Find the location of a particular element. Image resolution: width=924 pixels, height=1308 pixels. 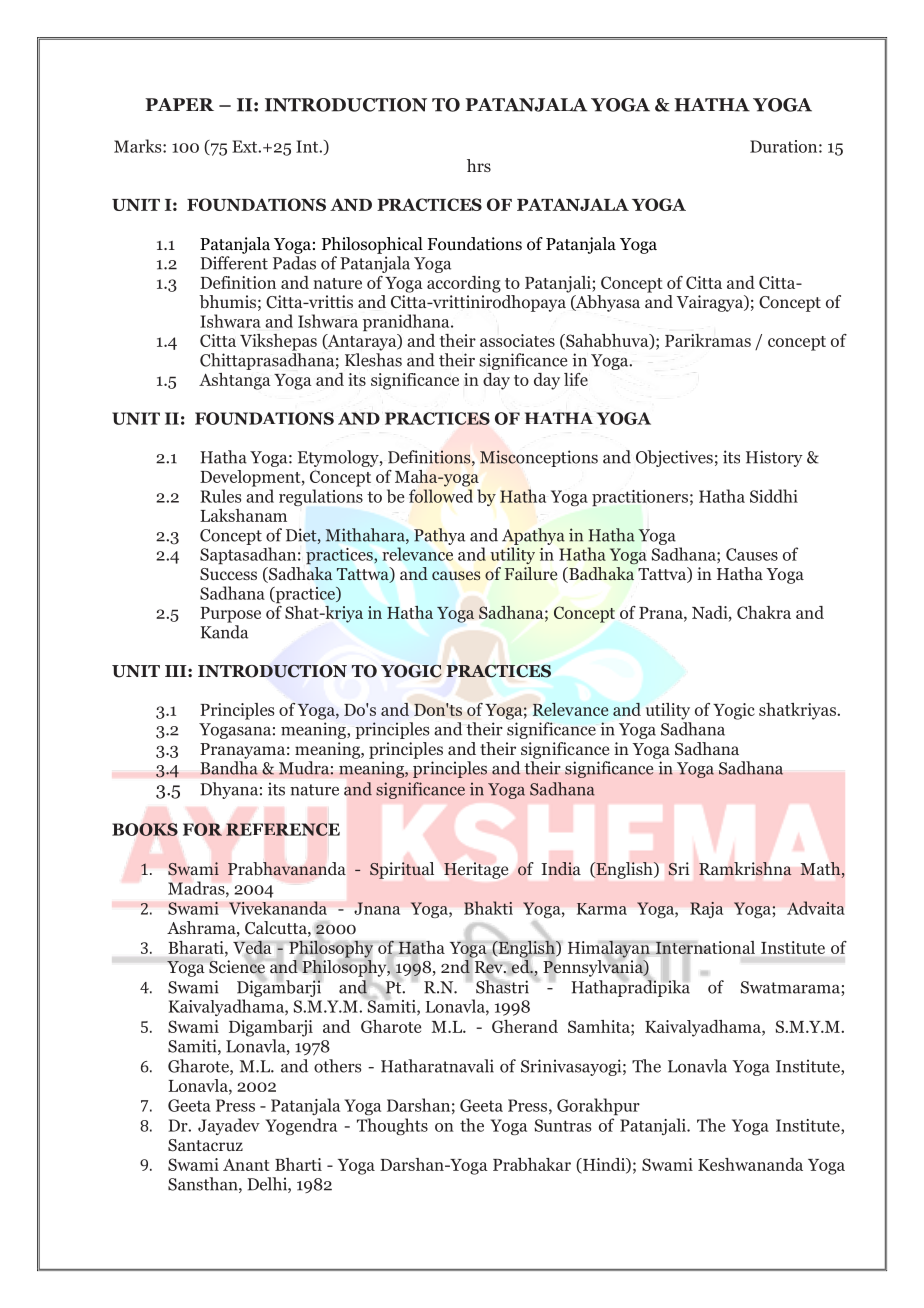

Samhita is located at coordinates (600, 1026).
